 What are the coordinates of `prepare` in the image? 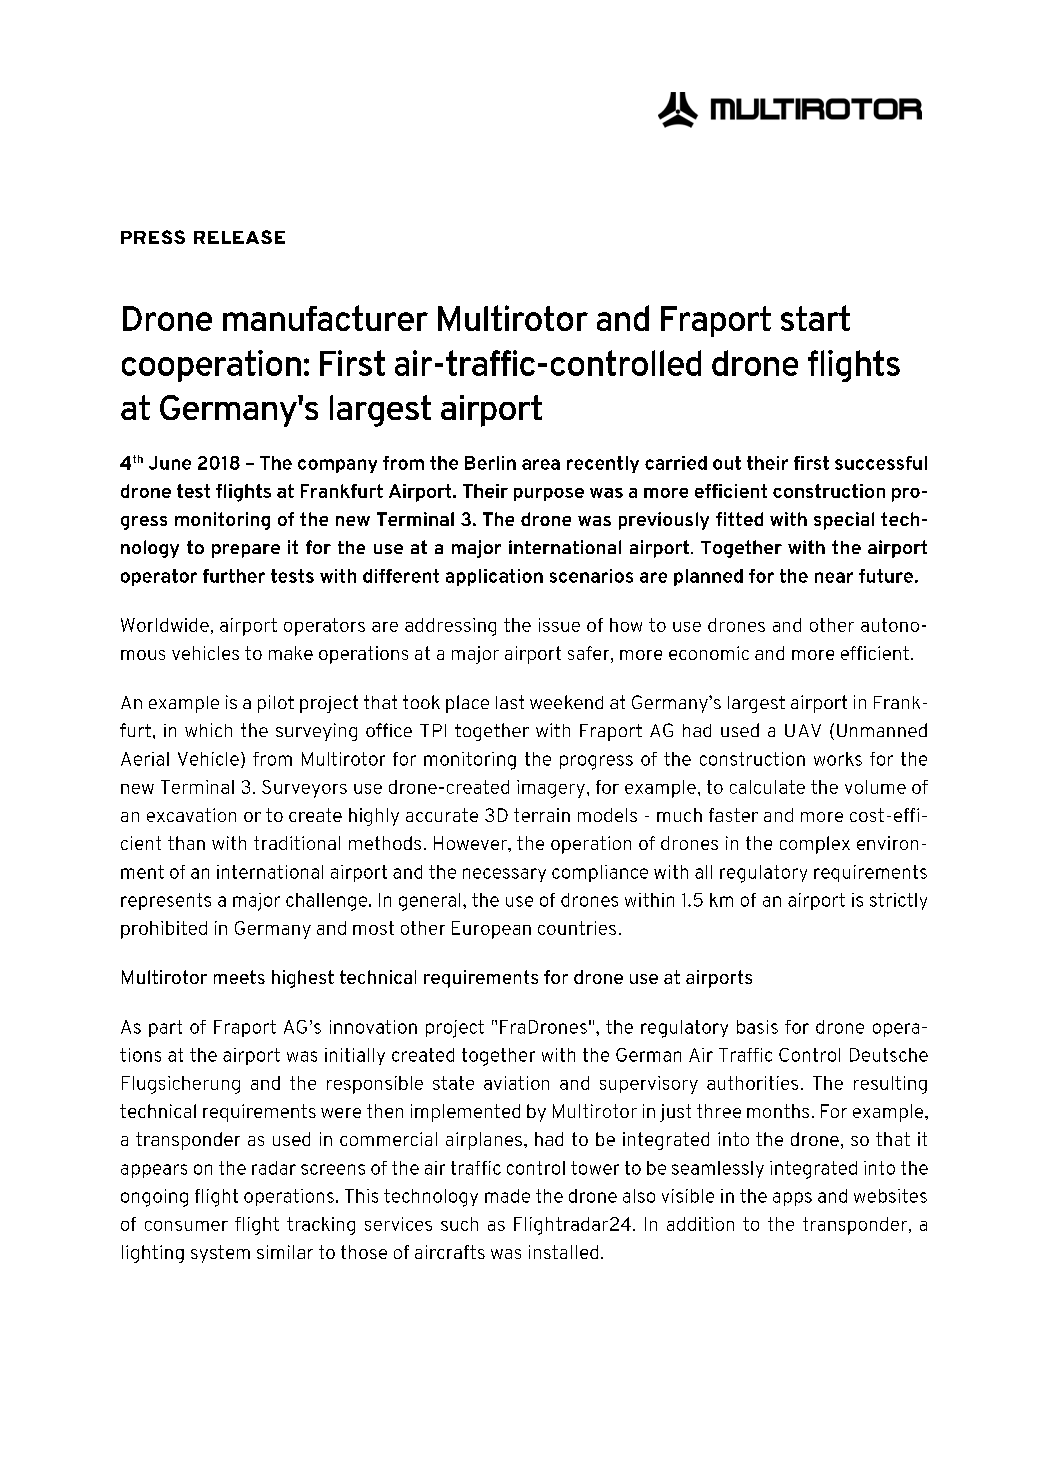 It's located at (246, 551).
